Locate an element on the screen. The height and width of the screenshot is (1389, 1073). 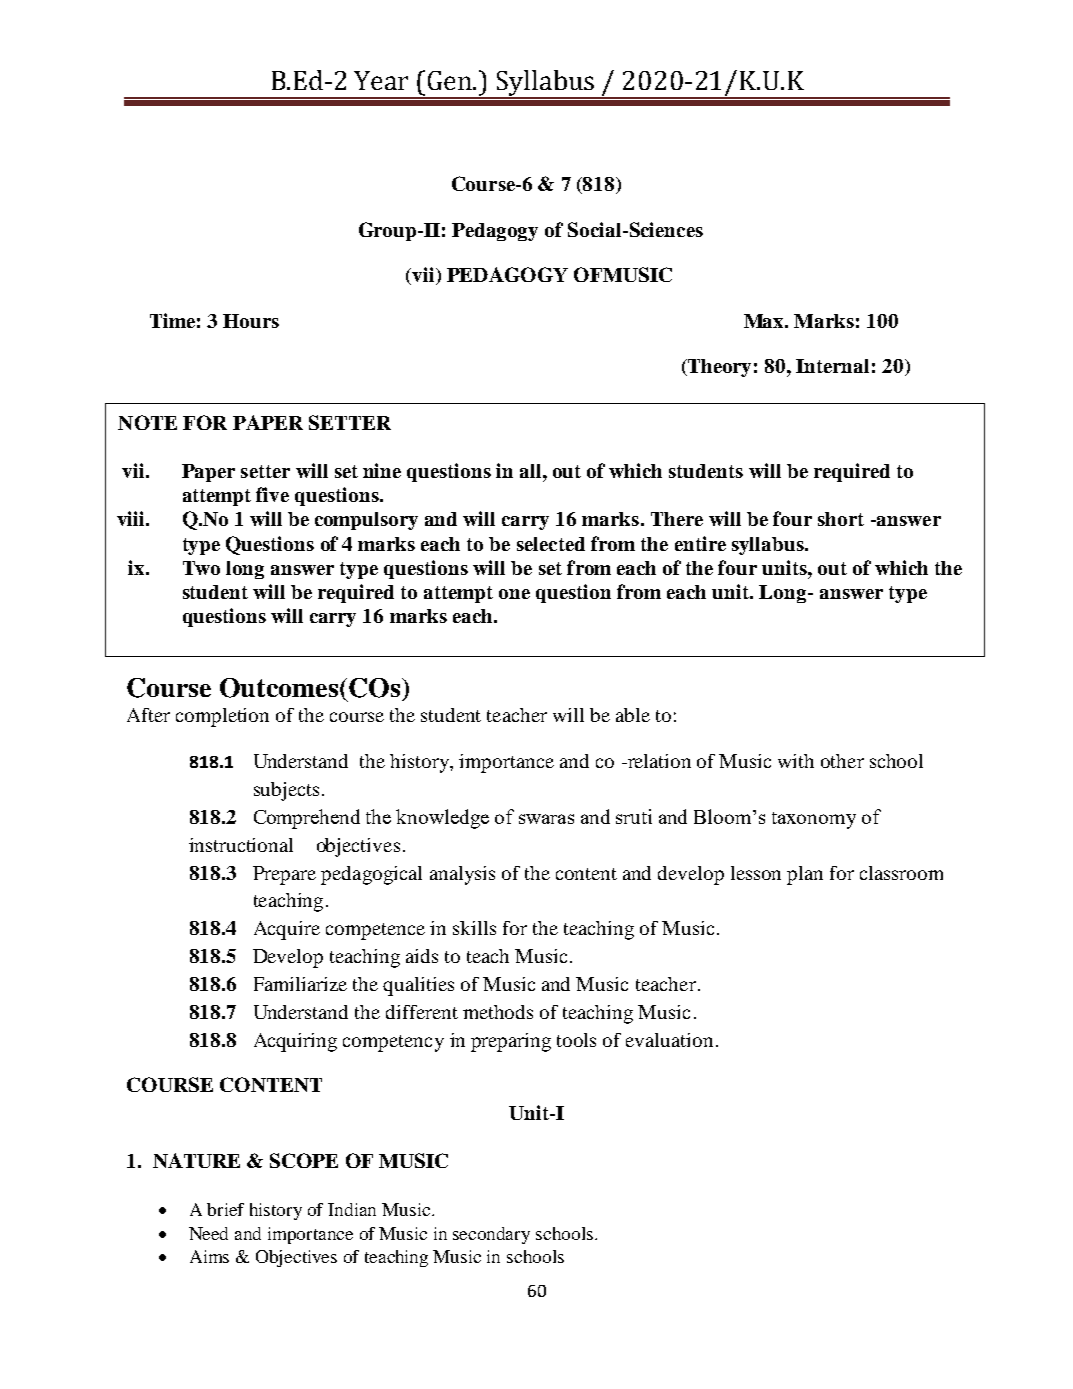
plan is located at coordinates (805, 875).
